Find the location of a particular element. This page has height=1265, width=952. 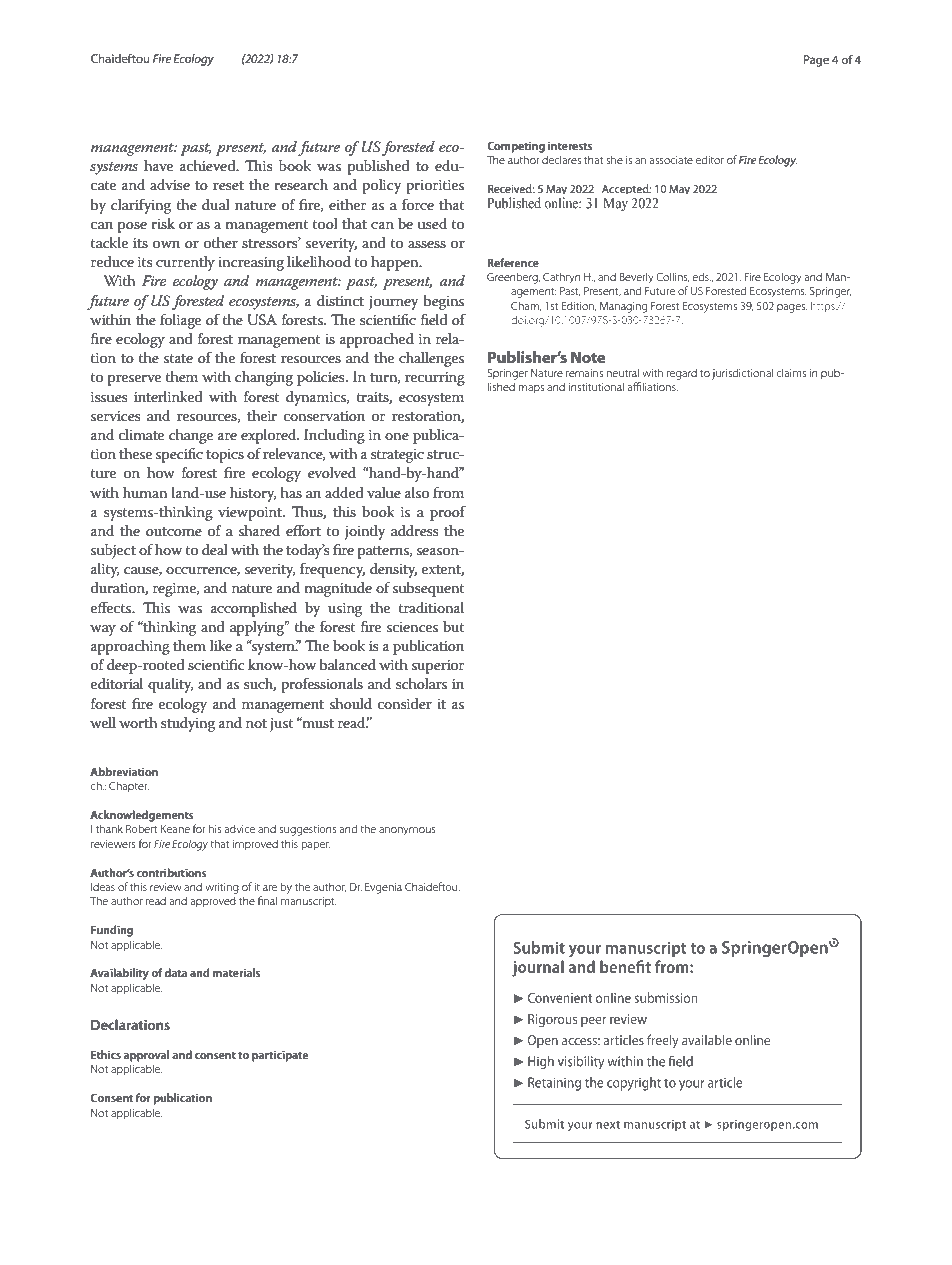

Keane is located at coordinates (175, 829).
